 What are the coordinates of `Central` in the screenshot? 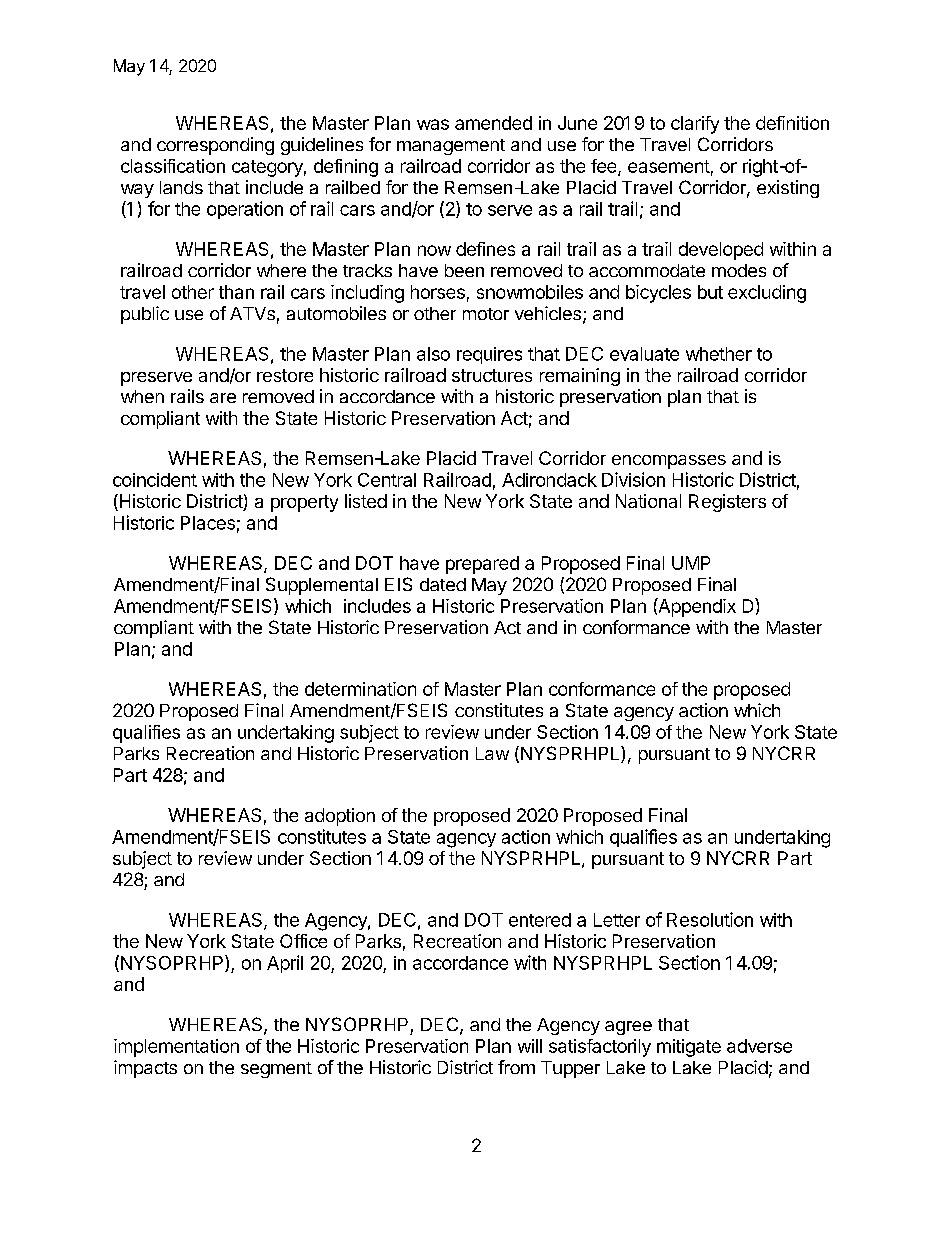 It's located at (387, 480).
